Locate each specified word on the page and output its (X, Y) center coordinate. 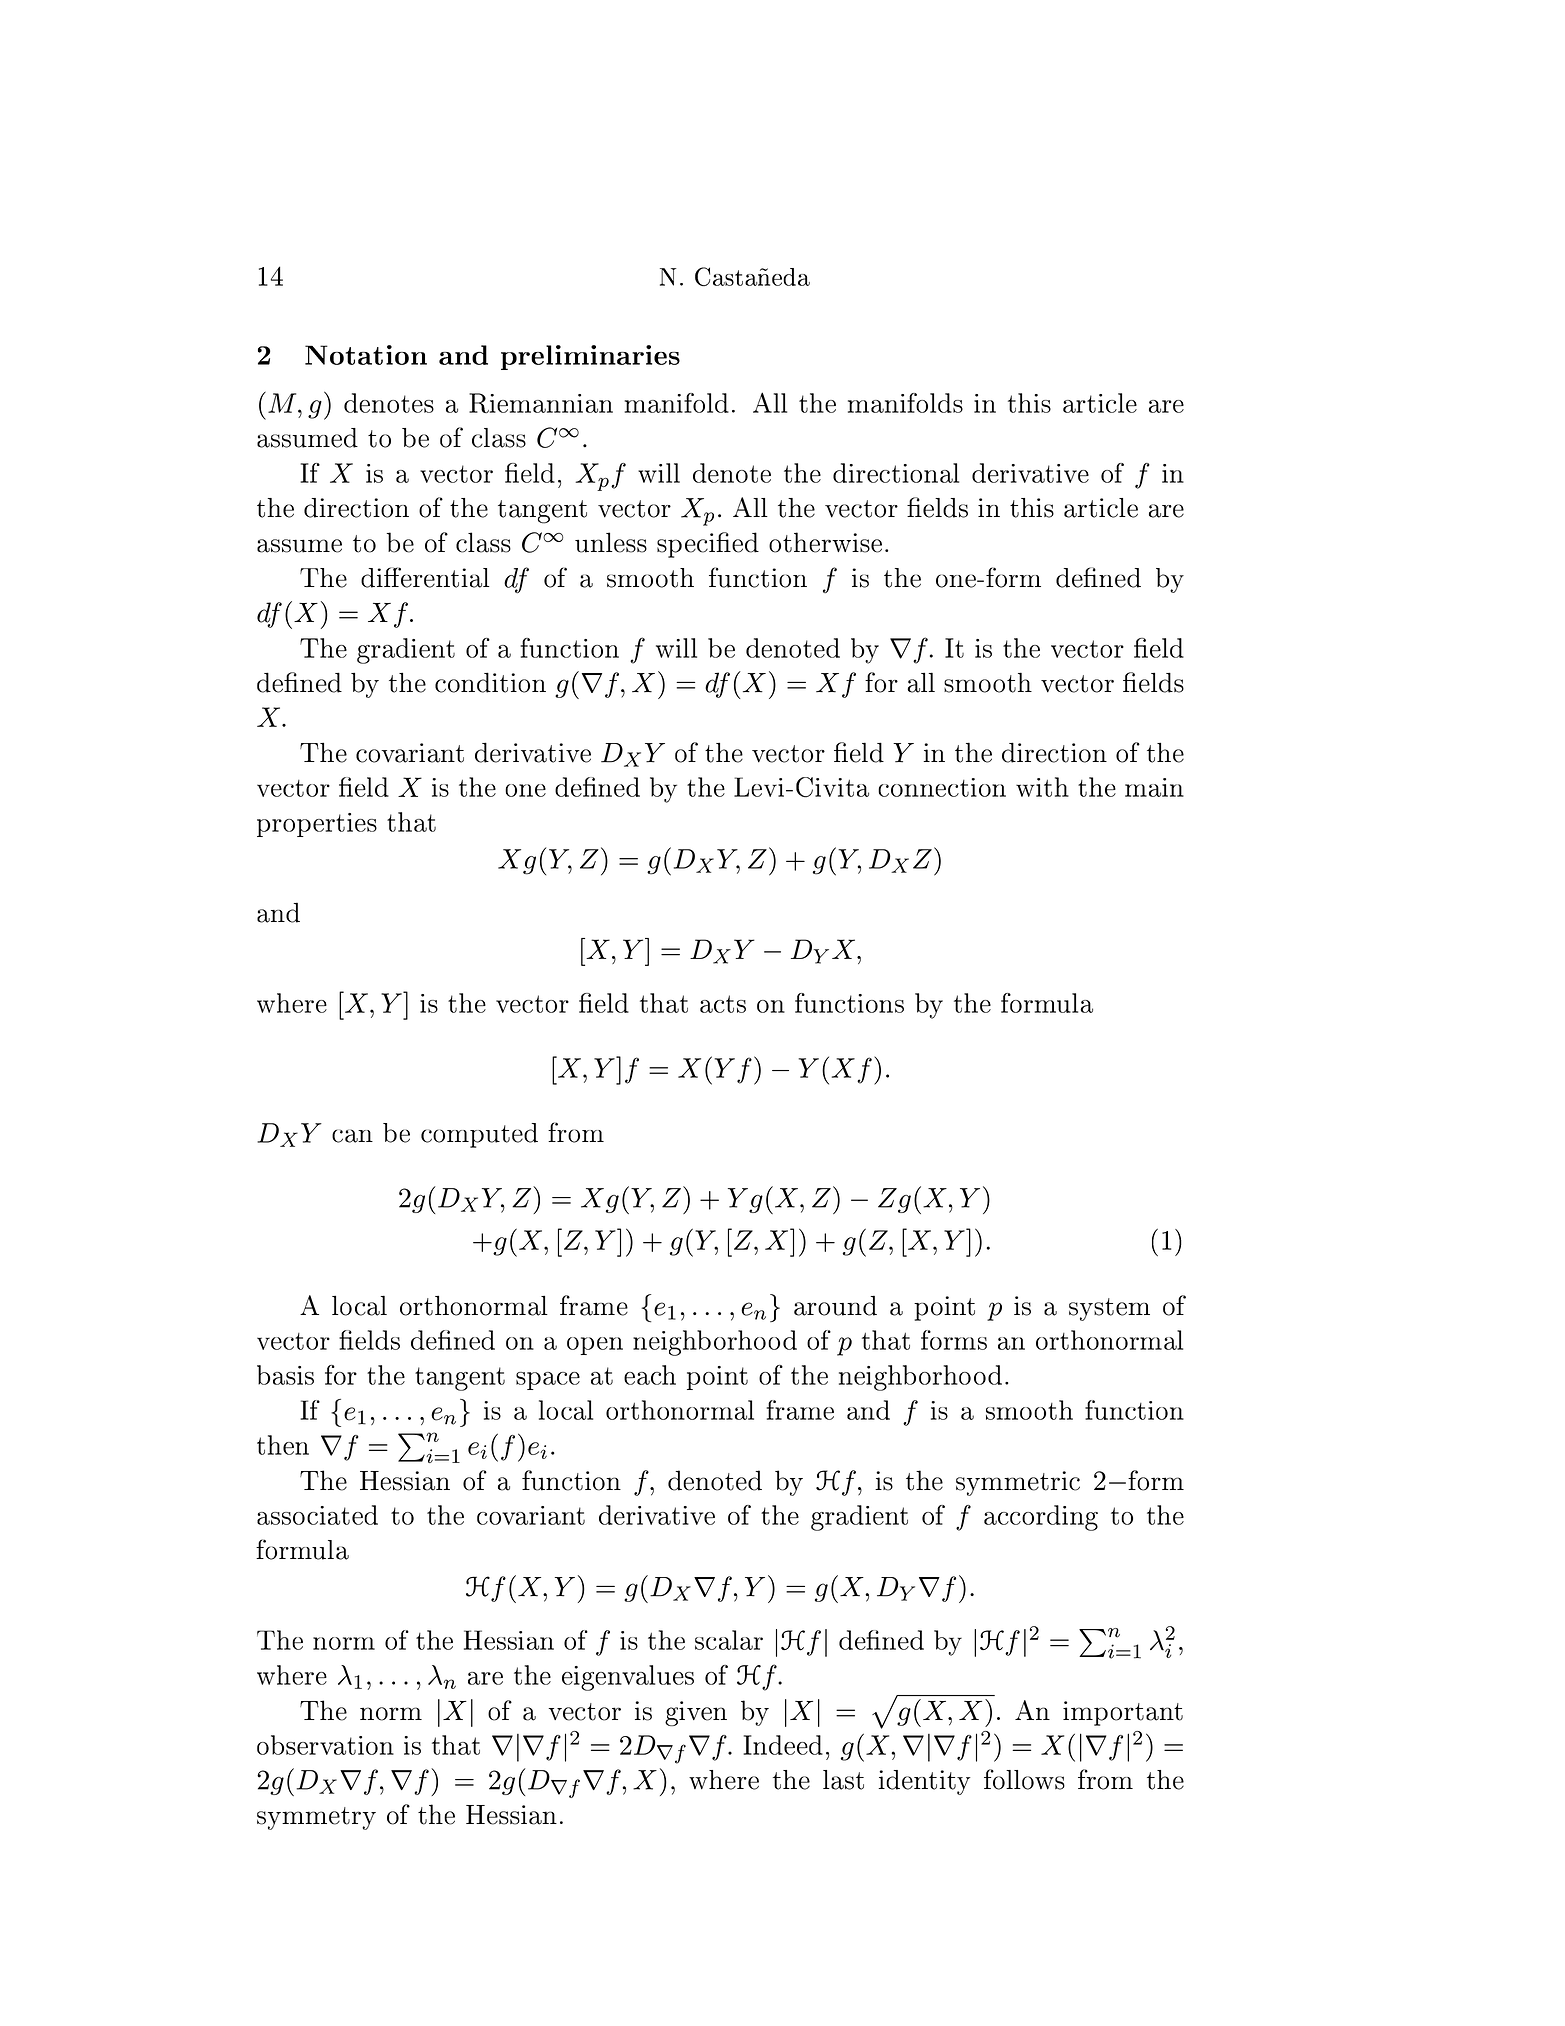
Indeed (783, 1745)
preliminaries (590, 357)
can (352, 1136)
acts (723, 1004)
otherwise (825, 542)
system (1109, 1309)
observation (325, 1745)
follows (1024, 1779)
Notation (366, 355)
